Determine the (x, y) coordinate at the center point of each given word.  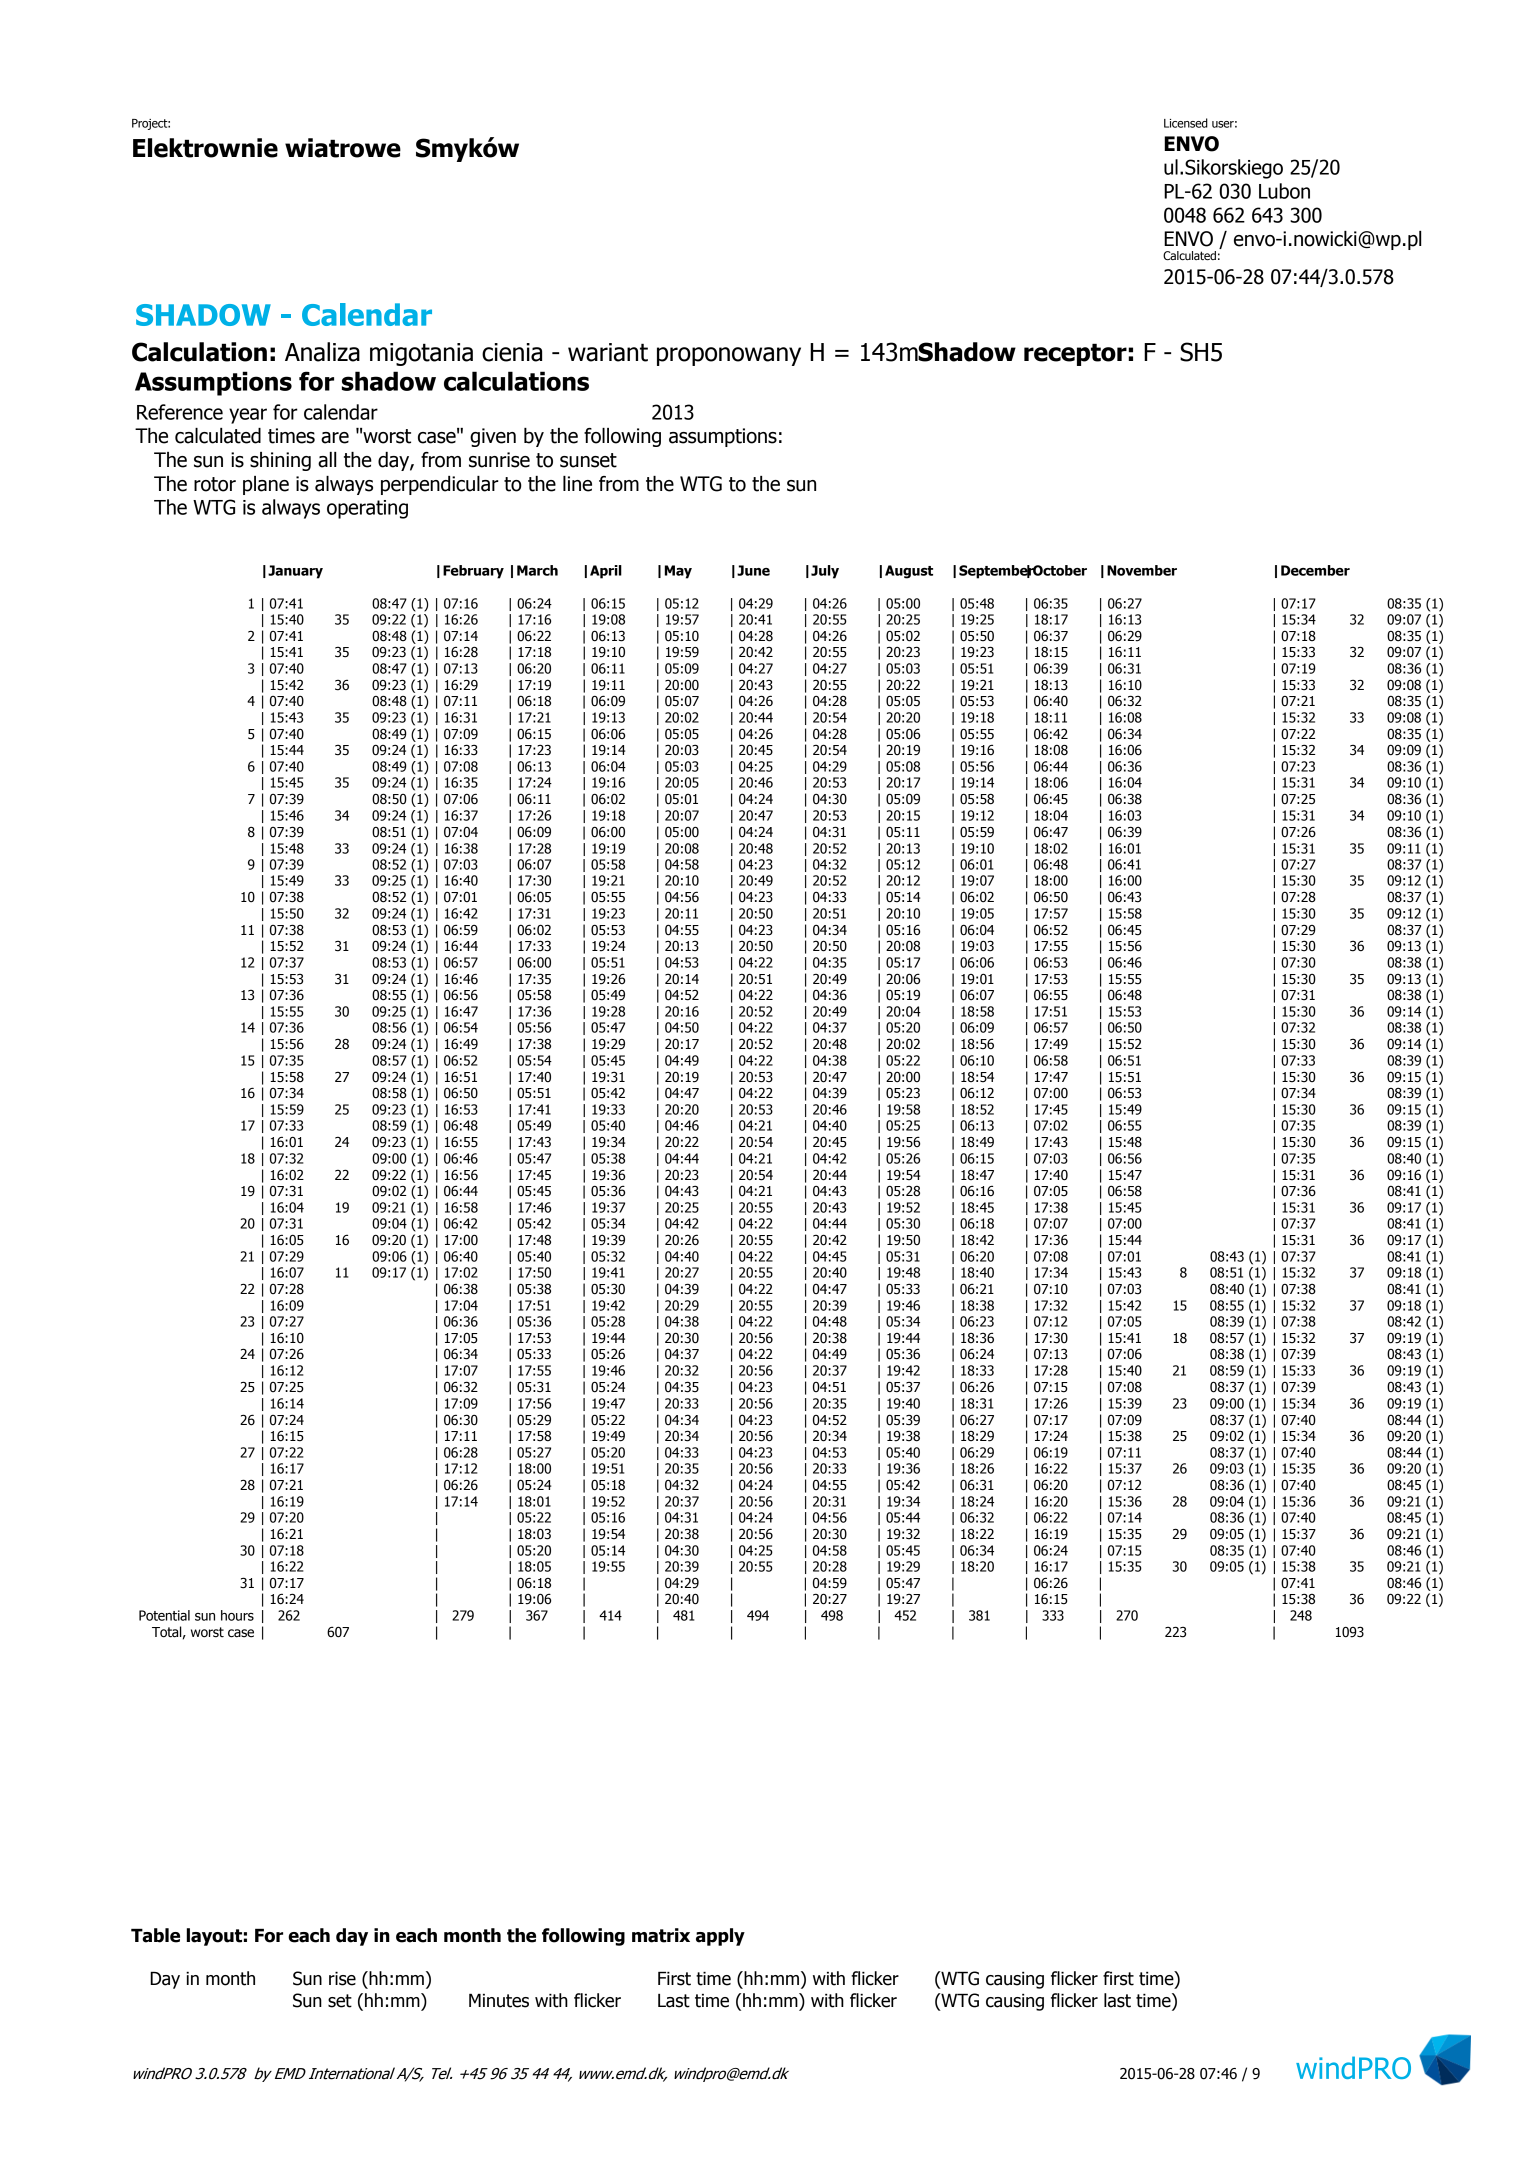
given (493, 437)
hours (237, 1615)
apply (720, 1937)
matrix (661, 1935)
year (248, 416)
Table (155, 1935)
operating (367, 509)
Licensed (1186, 123)
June (753, 570)
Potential (164, 1615)
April (606, 572)
